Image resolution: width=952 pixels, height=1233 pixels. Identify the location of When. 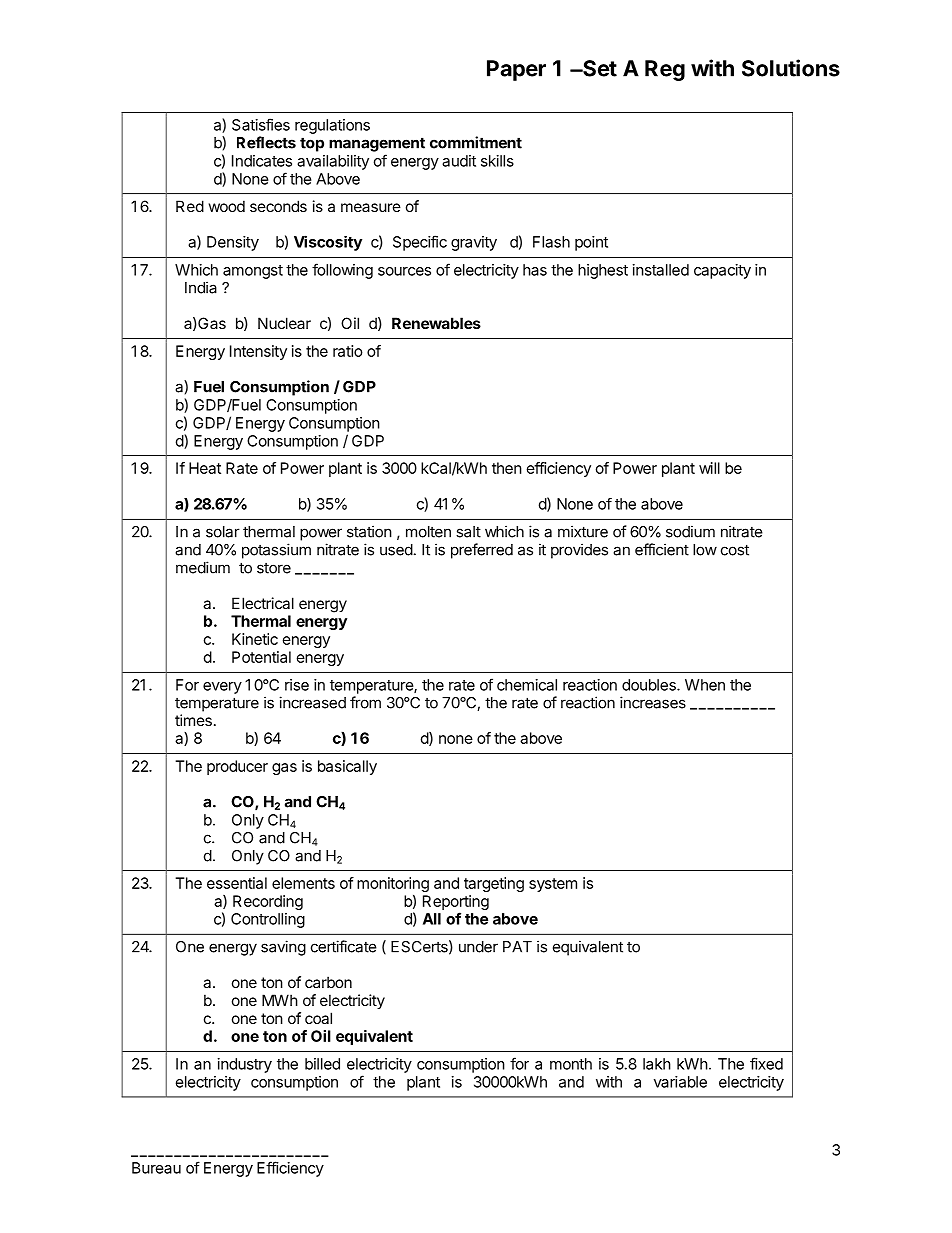
(705, 685).
